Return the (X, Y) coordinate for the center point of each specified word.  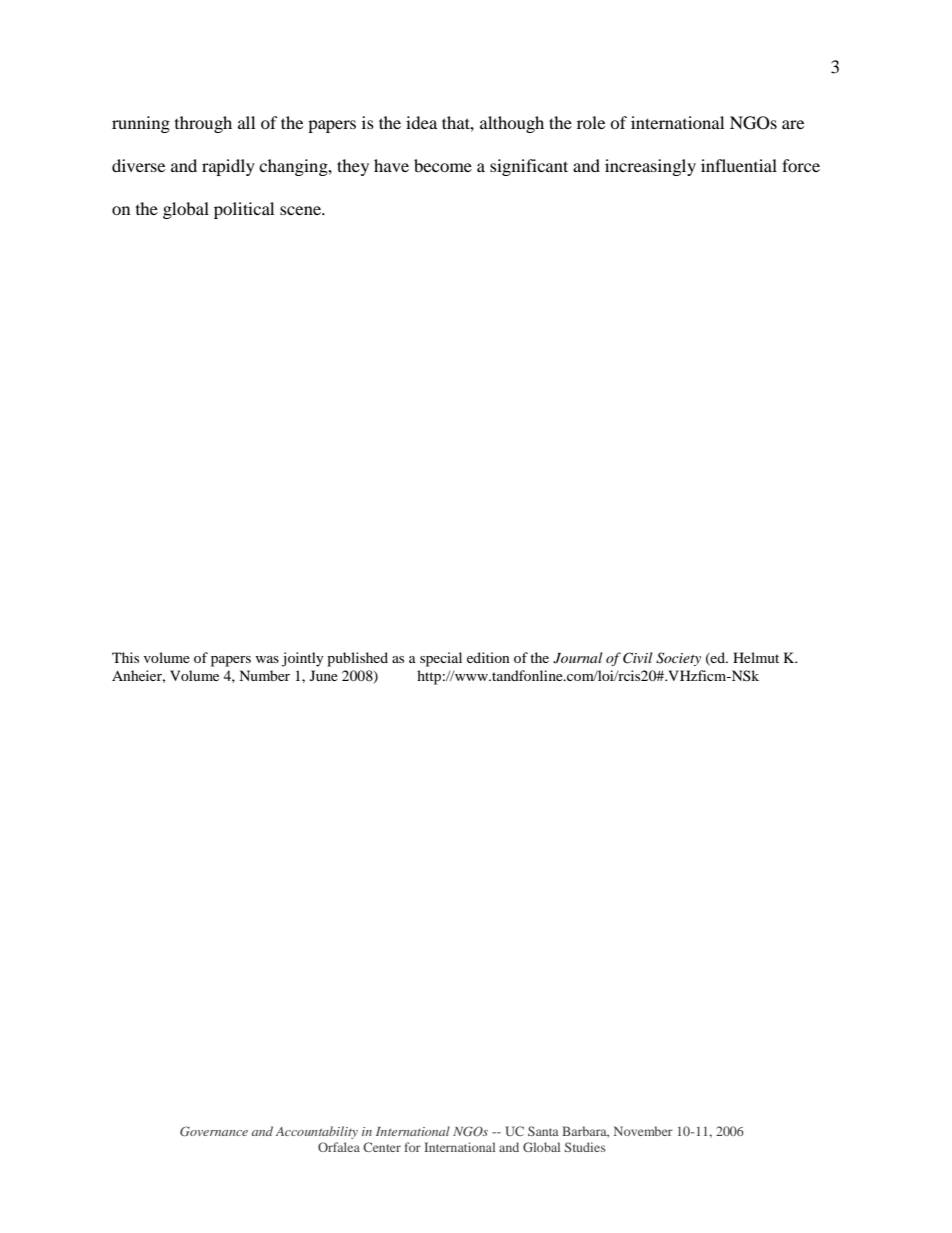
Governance (214, 1131)
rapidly (228, 167)
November (643, 1131)
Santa (543, 1131)
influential (739, 165)
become (443, 165)
